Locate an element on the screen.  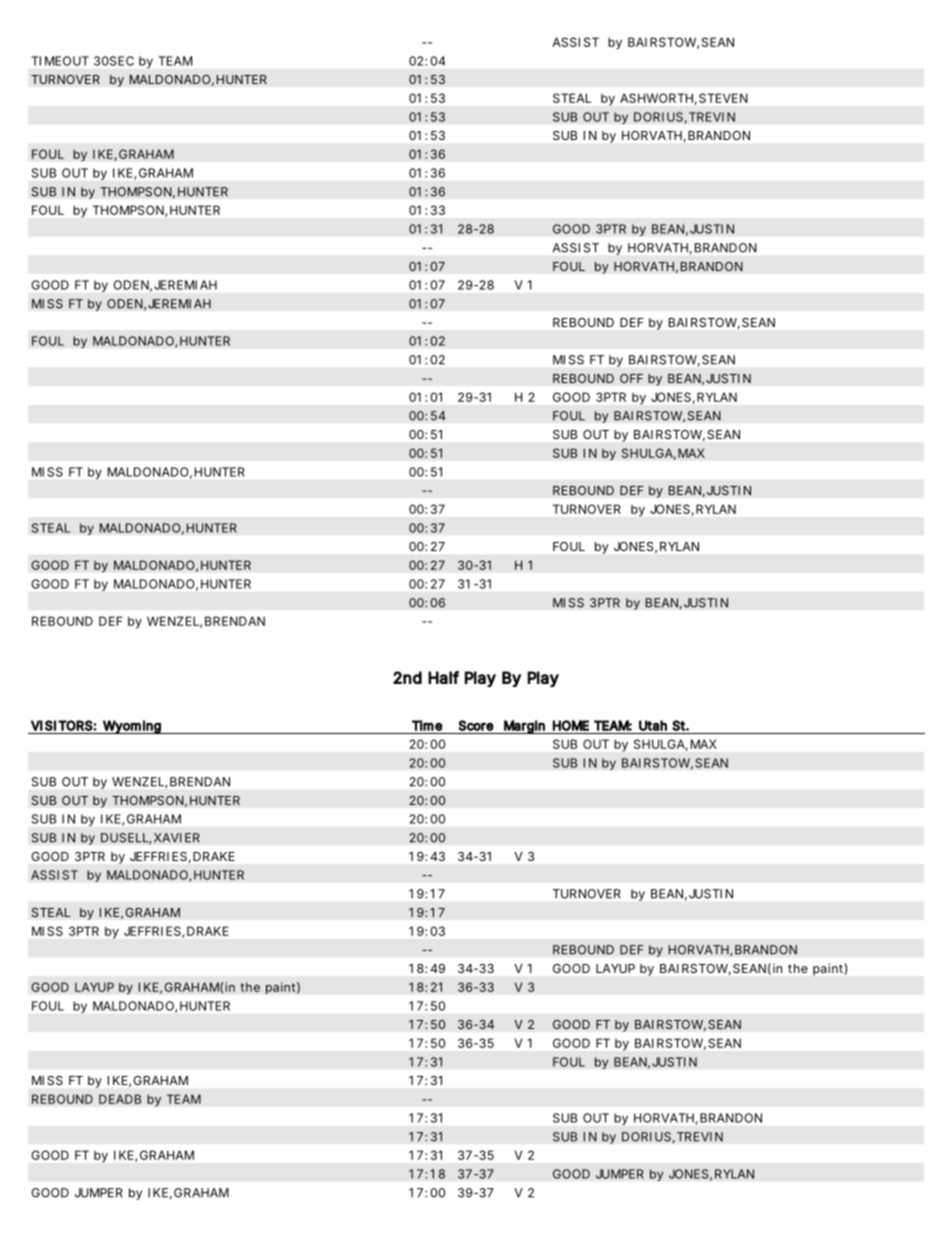
Margin is located at coordinates (524, 727).
